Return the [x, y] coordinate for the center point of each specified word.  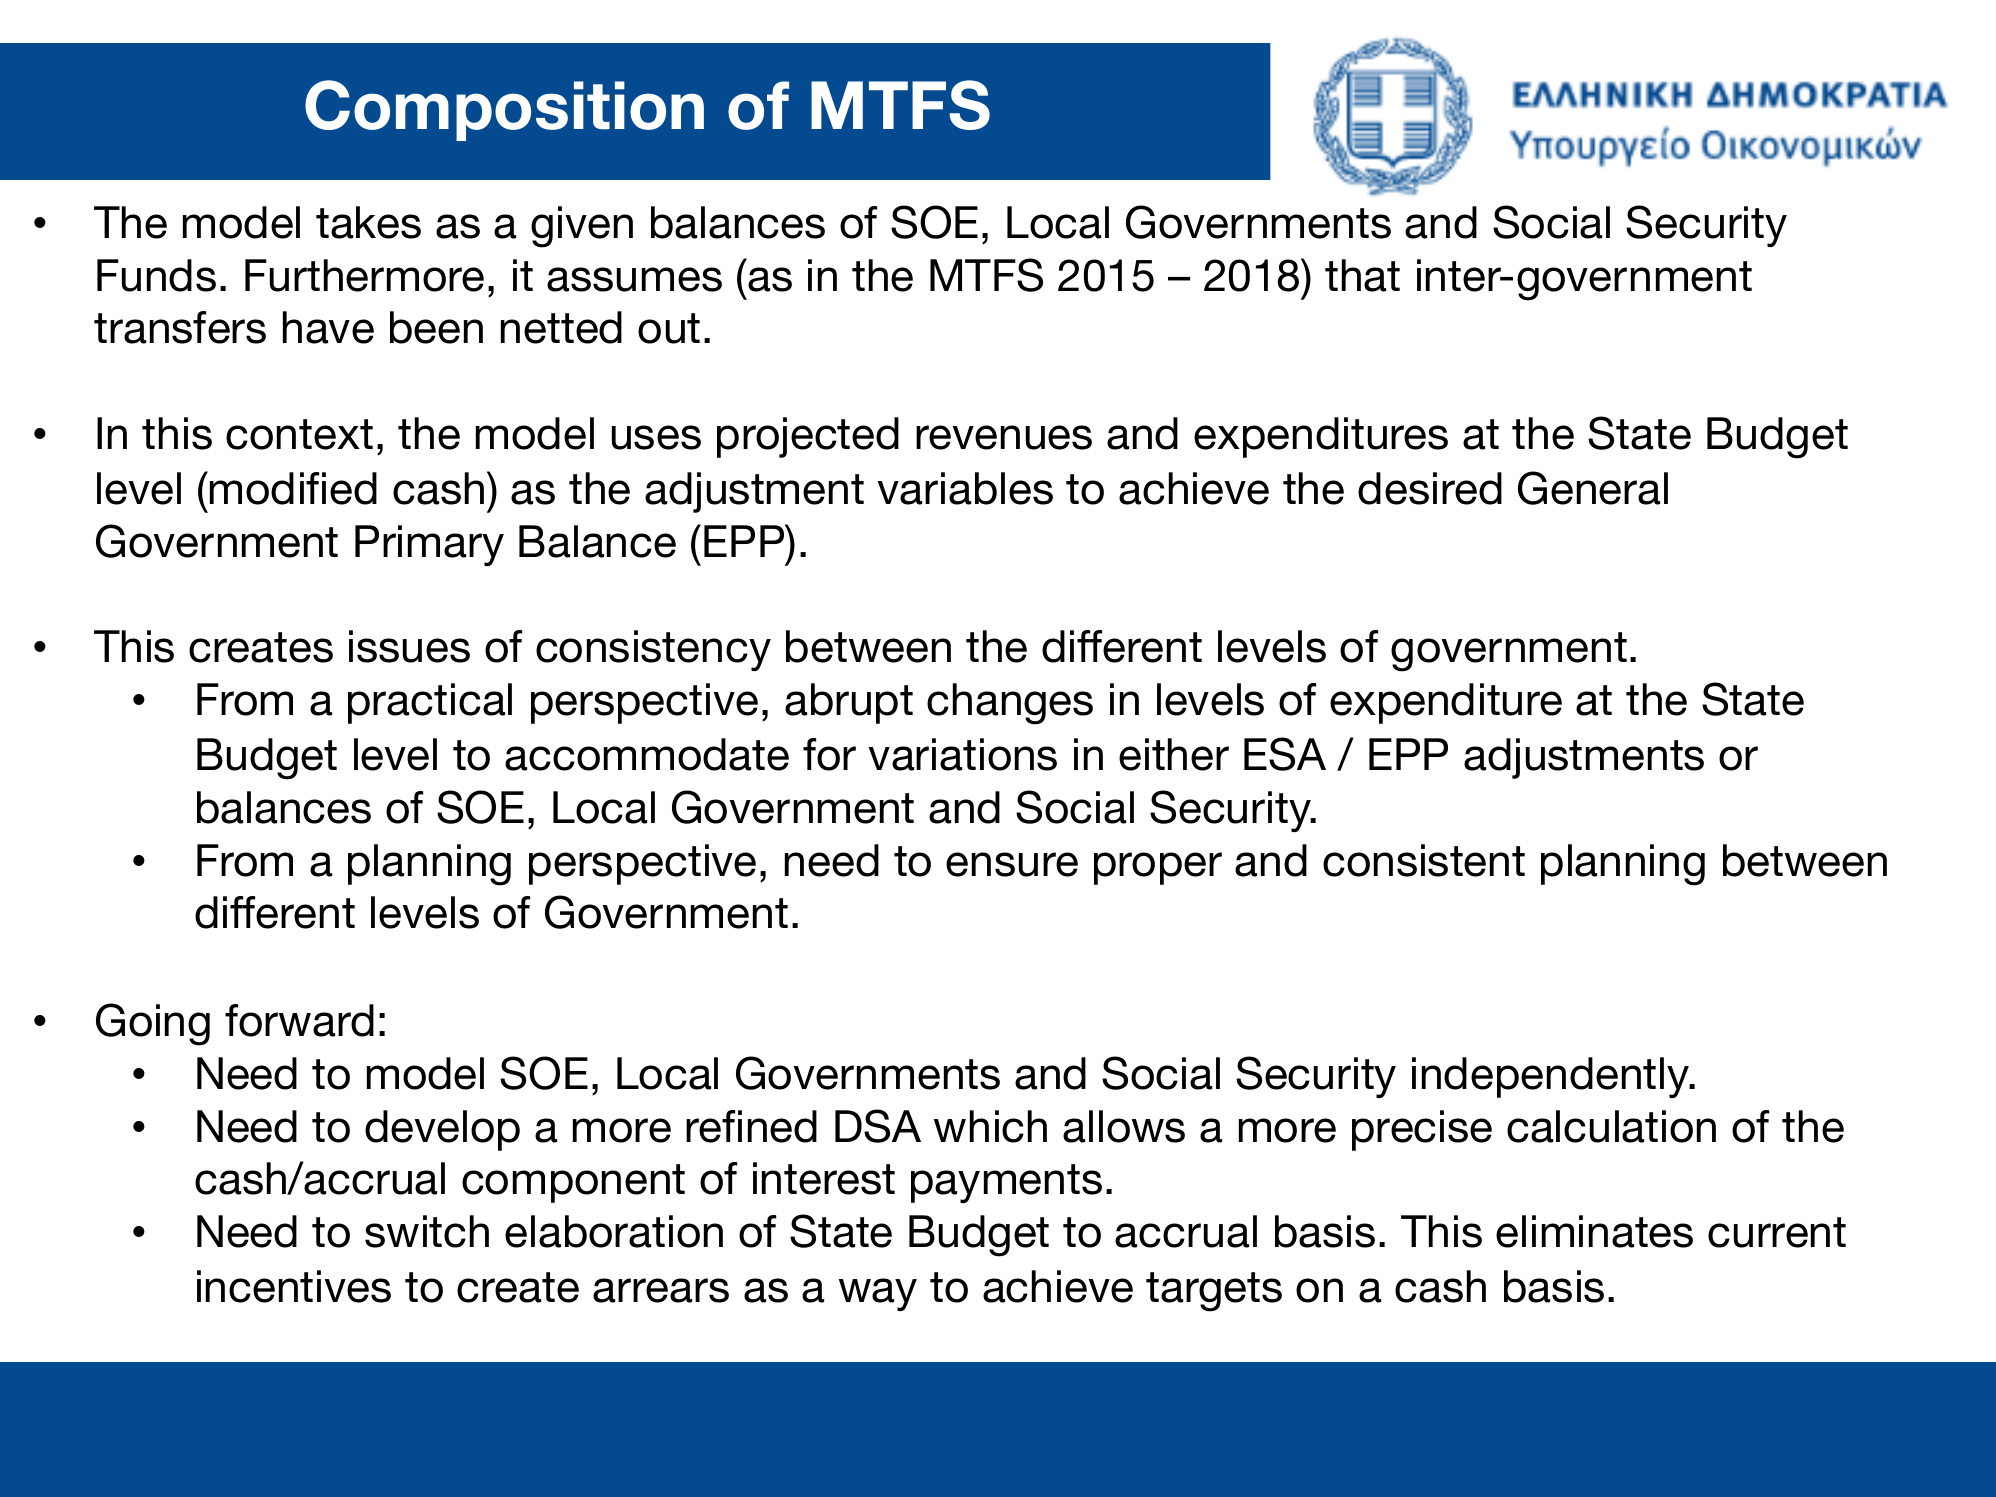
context [299, 434]
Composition [504, 110]
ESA [1285, 754]
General [1593, 488]
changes [1010, 704]
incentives [294, 1286]
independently [1552, 1077]
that [1362, 275]
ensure [1012, 864]
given [582, 227]
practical [430, 703]
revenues [1004, 437]
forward [299, 1020]
